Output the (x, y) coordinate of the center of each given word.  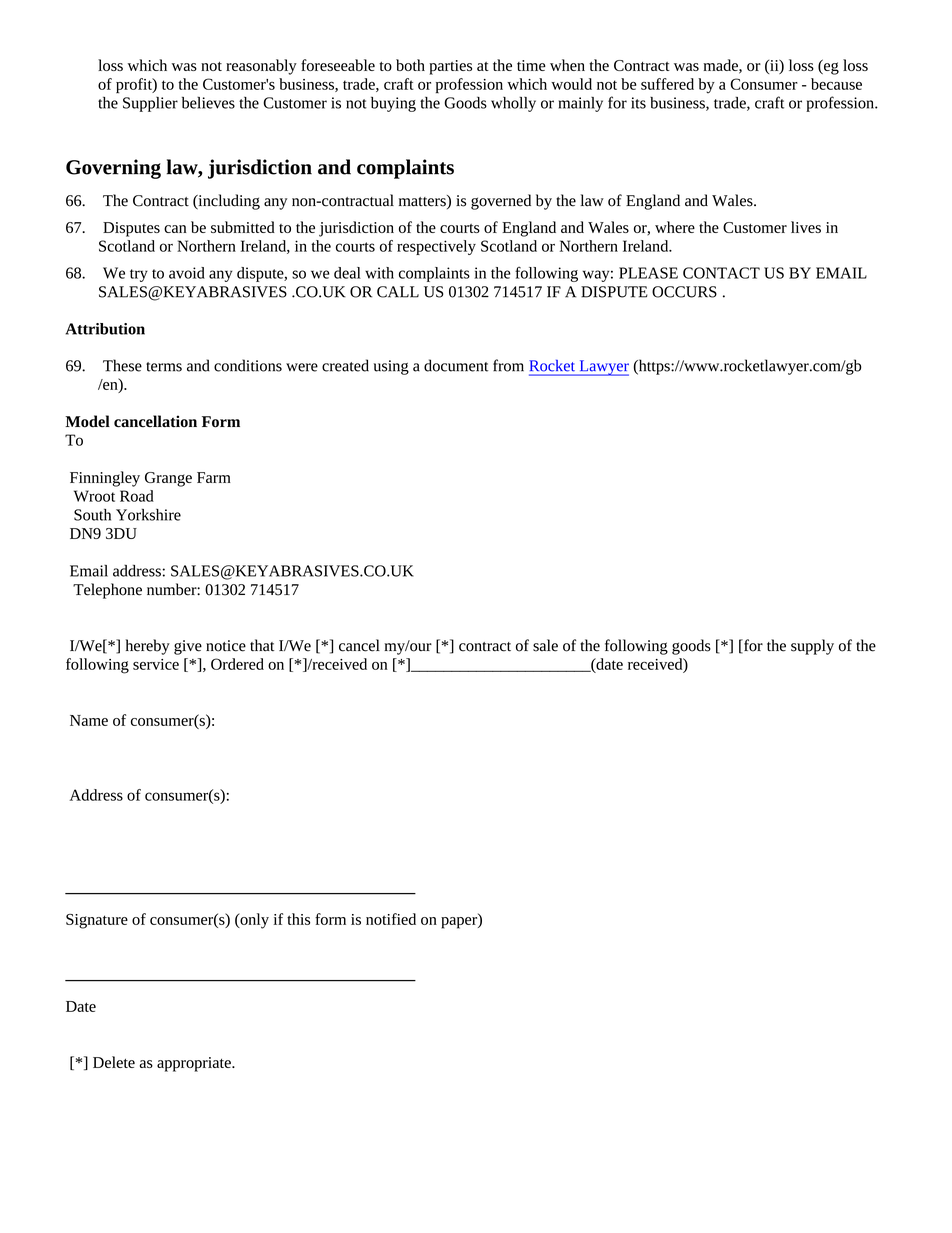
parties (450, 67)
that (262, 645)
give (188, 647)
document (456, 365)
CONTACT (721, 273)
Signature (97, 921)
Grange (168, 479)
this (298, 919)
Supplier (150, 104)
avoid (187, 273)
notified (391, 919)
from (508, 365)
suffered (667, 84)
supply (812, 647)
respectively (436, 247)
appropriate (195, 1064)
